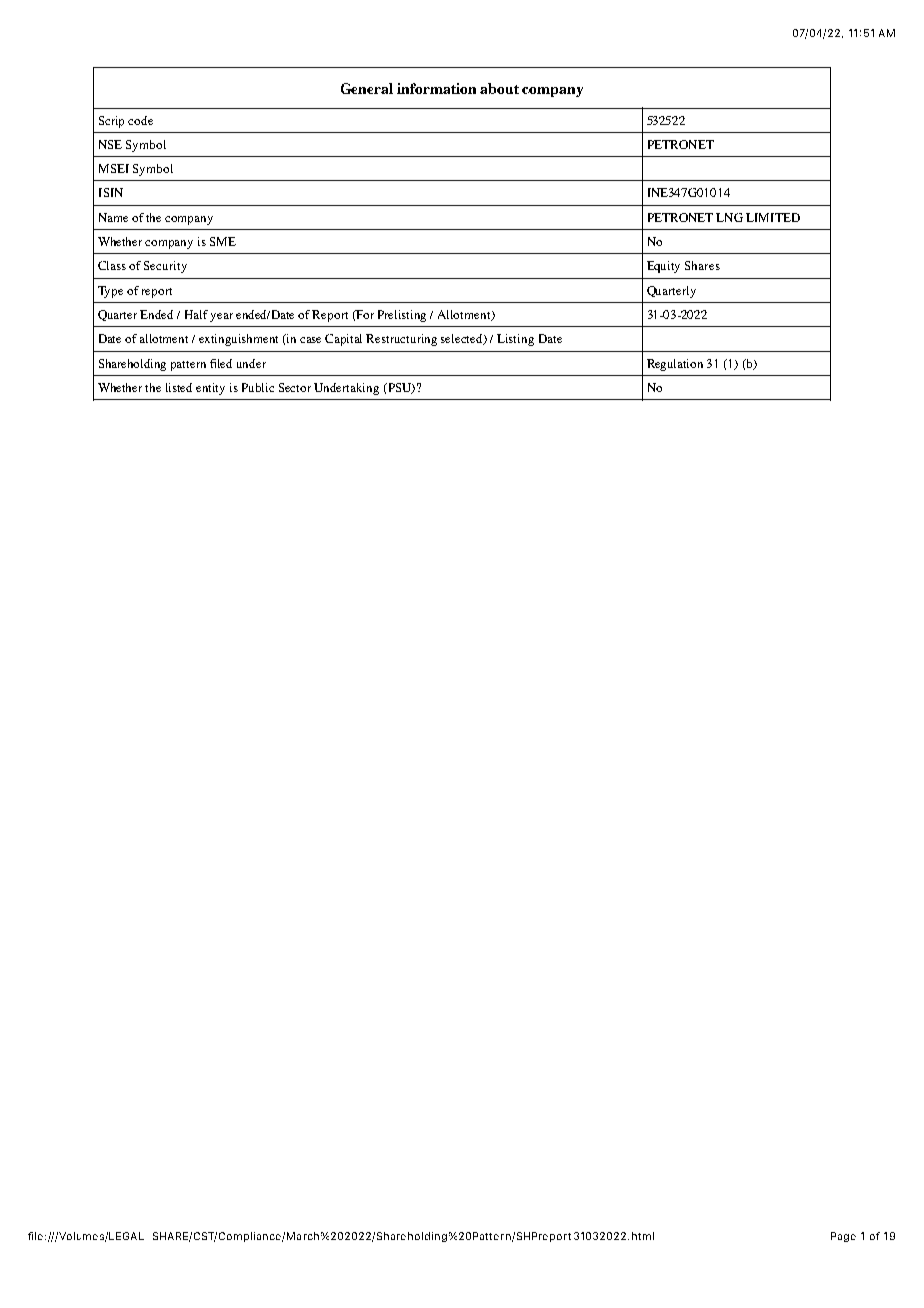 The image size is (924, 1308). Describe the element at coordinates (310, 340) in the screenshot. I see `case` at that location.
